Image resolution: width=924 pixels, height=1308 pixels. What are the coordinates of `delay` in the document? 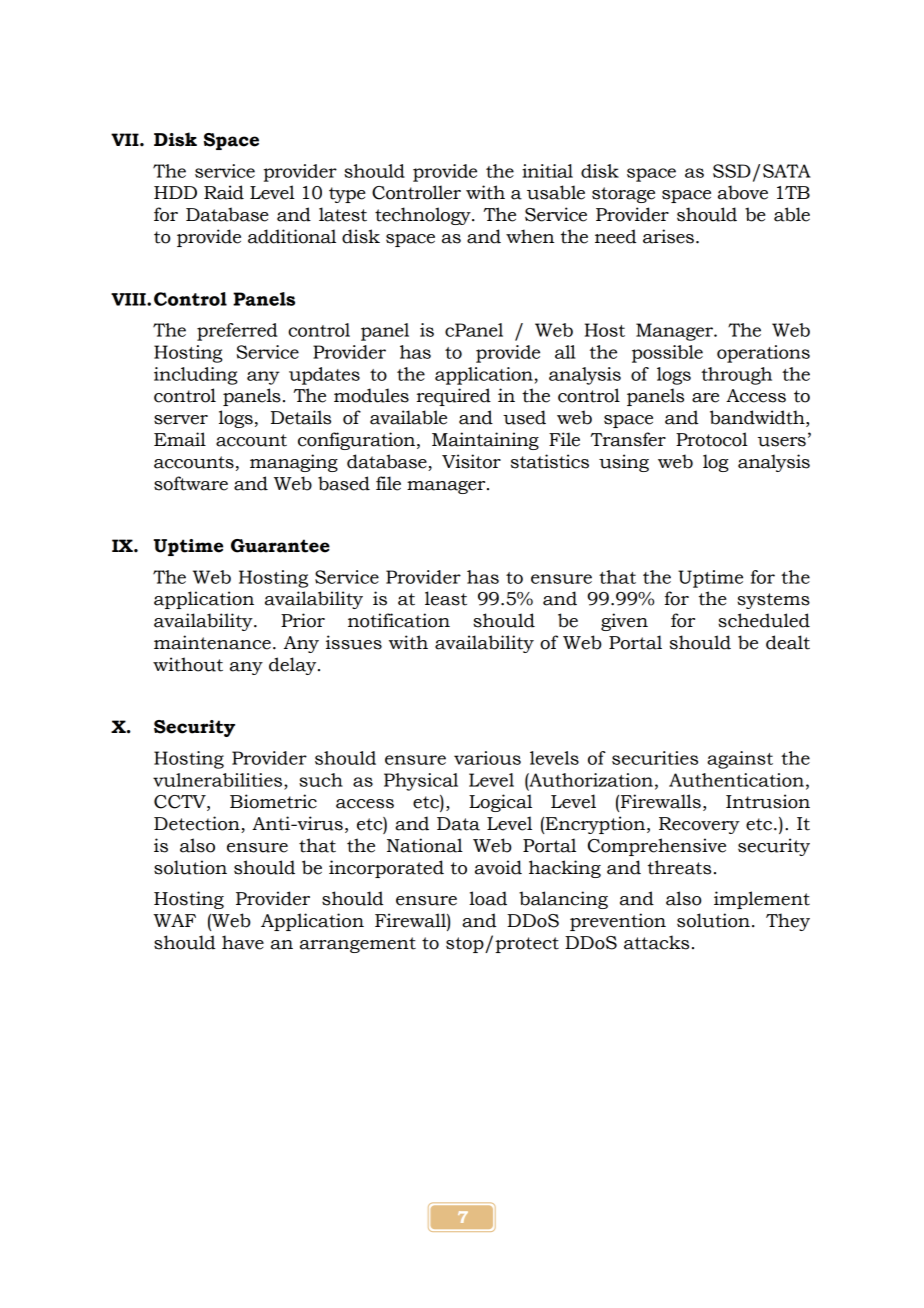 It's located at (294, 666).
